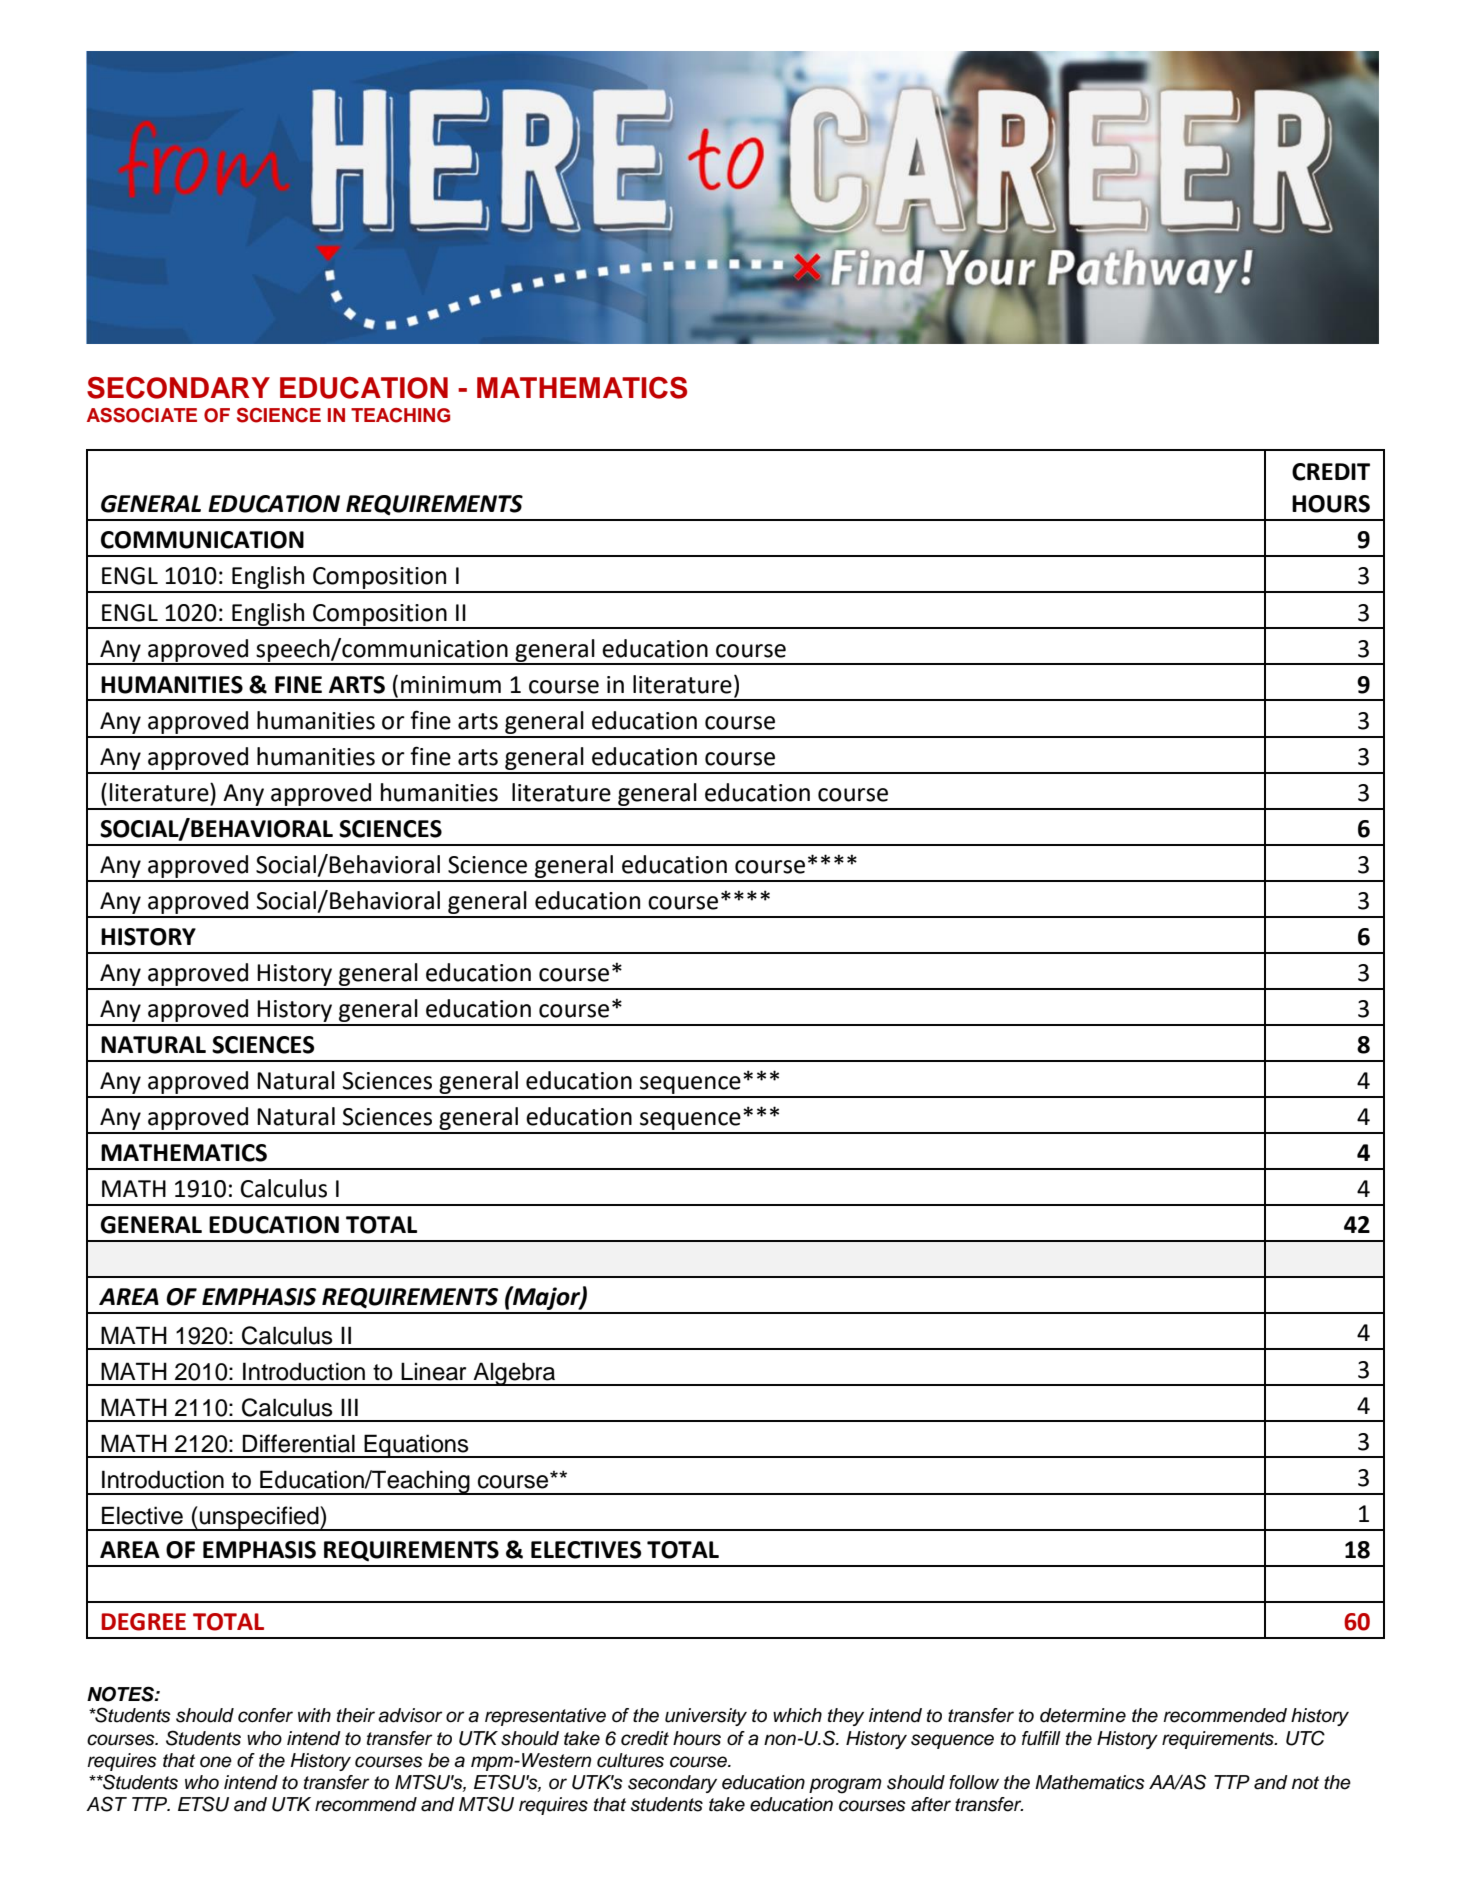 This screenshot has width=1470, height=1903. Describe the element at coordinates (299, 1443) in the screenshot. I see `Differential` at that location.
